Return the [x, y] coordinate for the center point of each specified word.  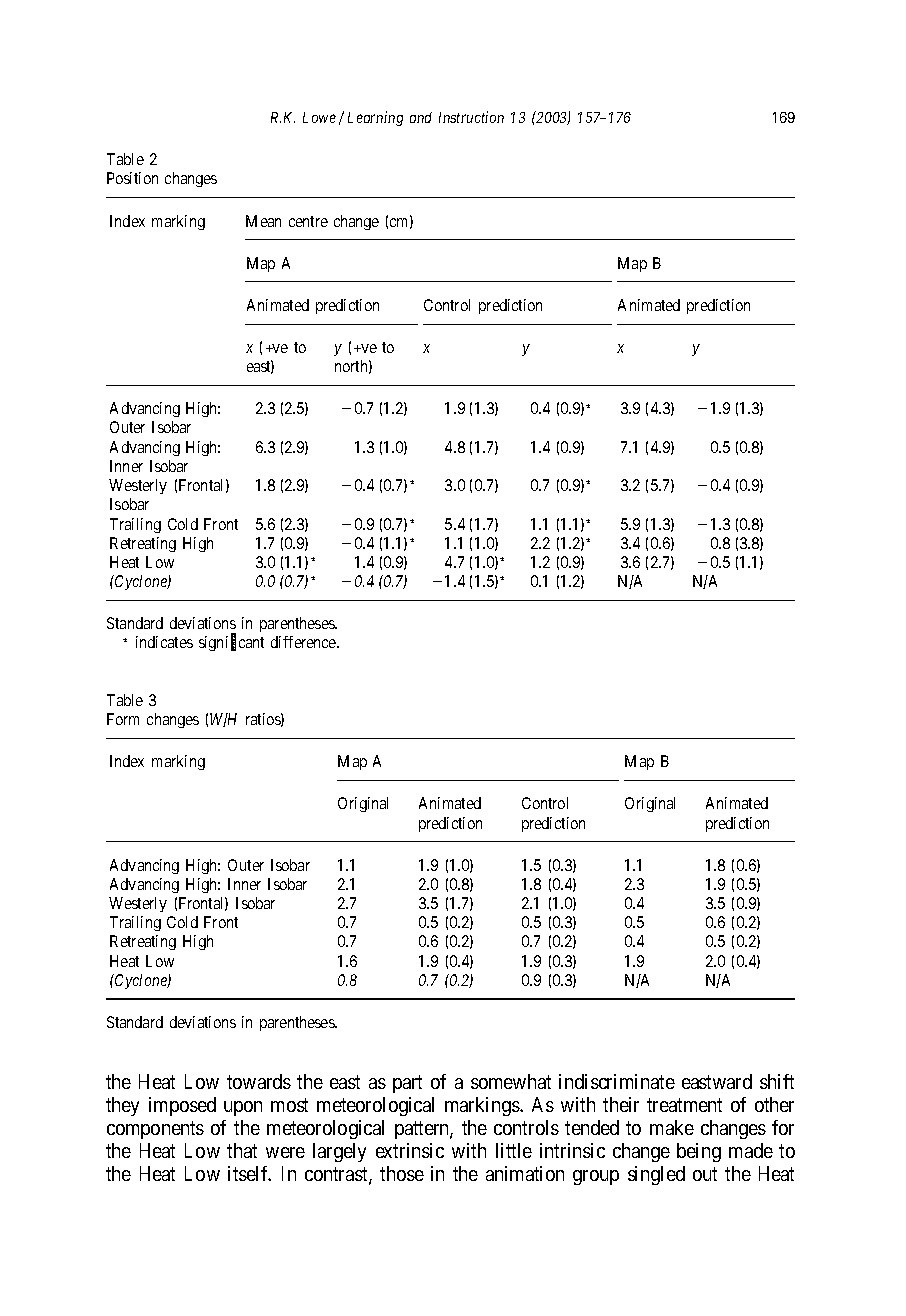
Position [132, 178]
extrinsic [410, 1150]
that [242, 1150]
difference [304, 642]
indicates [164, 642]
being [699, 1152]
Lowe [319, 117]
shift [777, 1081]
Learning [375, 118]
